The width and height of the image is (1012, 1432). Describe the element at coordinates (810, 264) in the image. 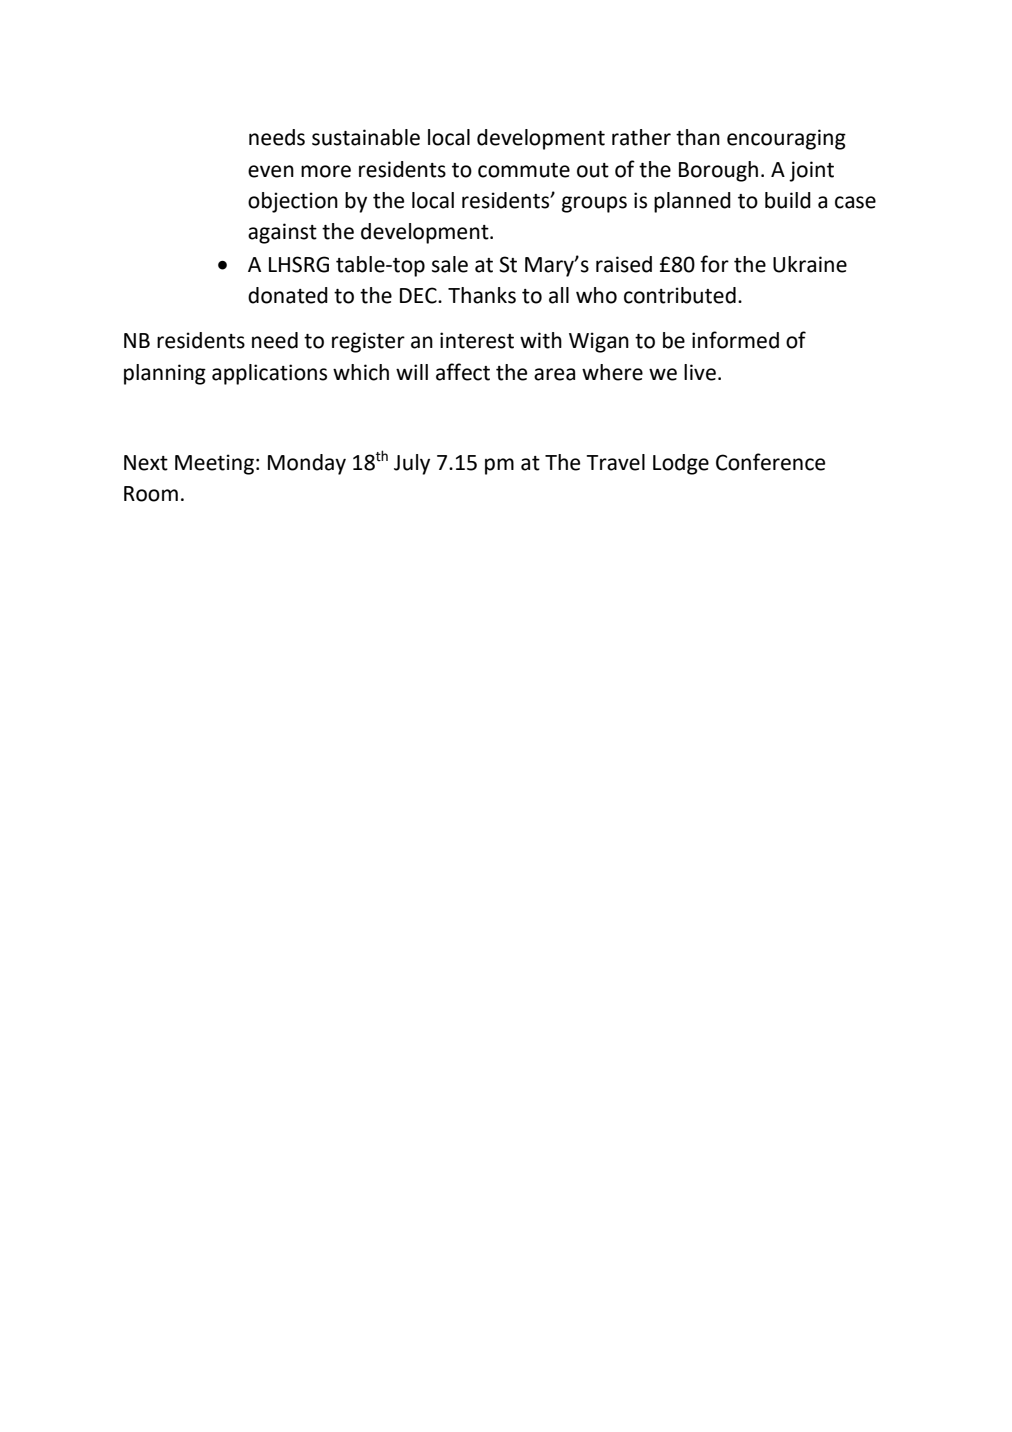

I see `Ukraine` at that location.
